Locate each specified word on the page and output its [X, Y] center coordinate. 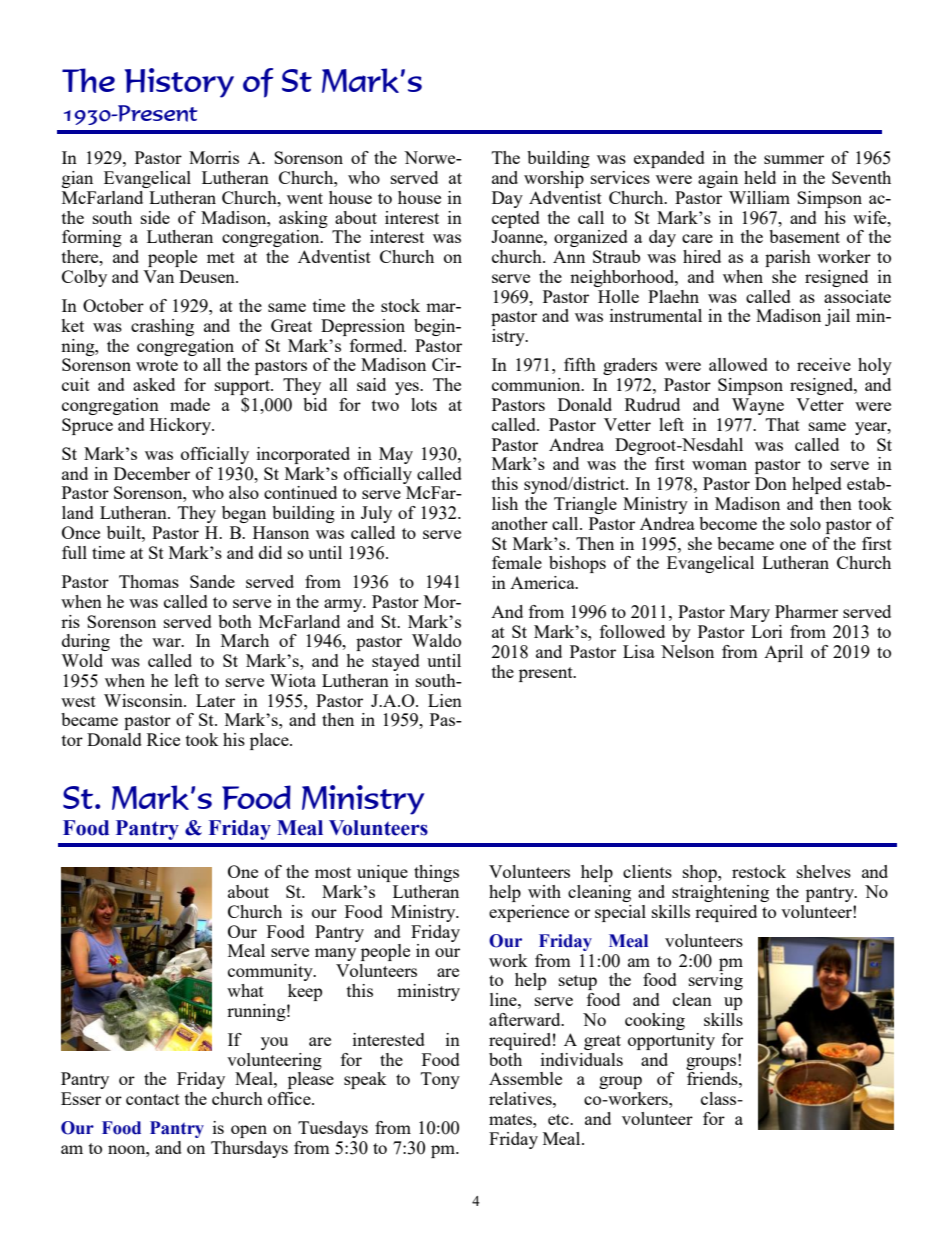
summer [794, 159]
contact [153, 1099]
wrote [157, 365]
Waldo [436, 640]
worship [554, 179]
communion [537, 384]
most [333, 872]
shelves [824, 871]
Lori [766, 631]
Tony [440, 1080]
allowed [738, 364]
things [436, 873]
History [179, 83]
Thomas [149, 581]
